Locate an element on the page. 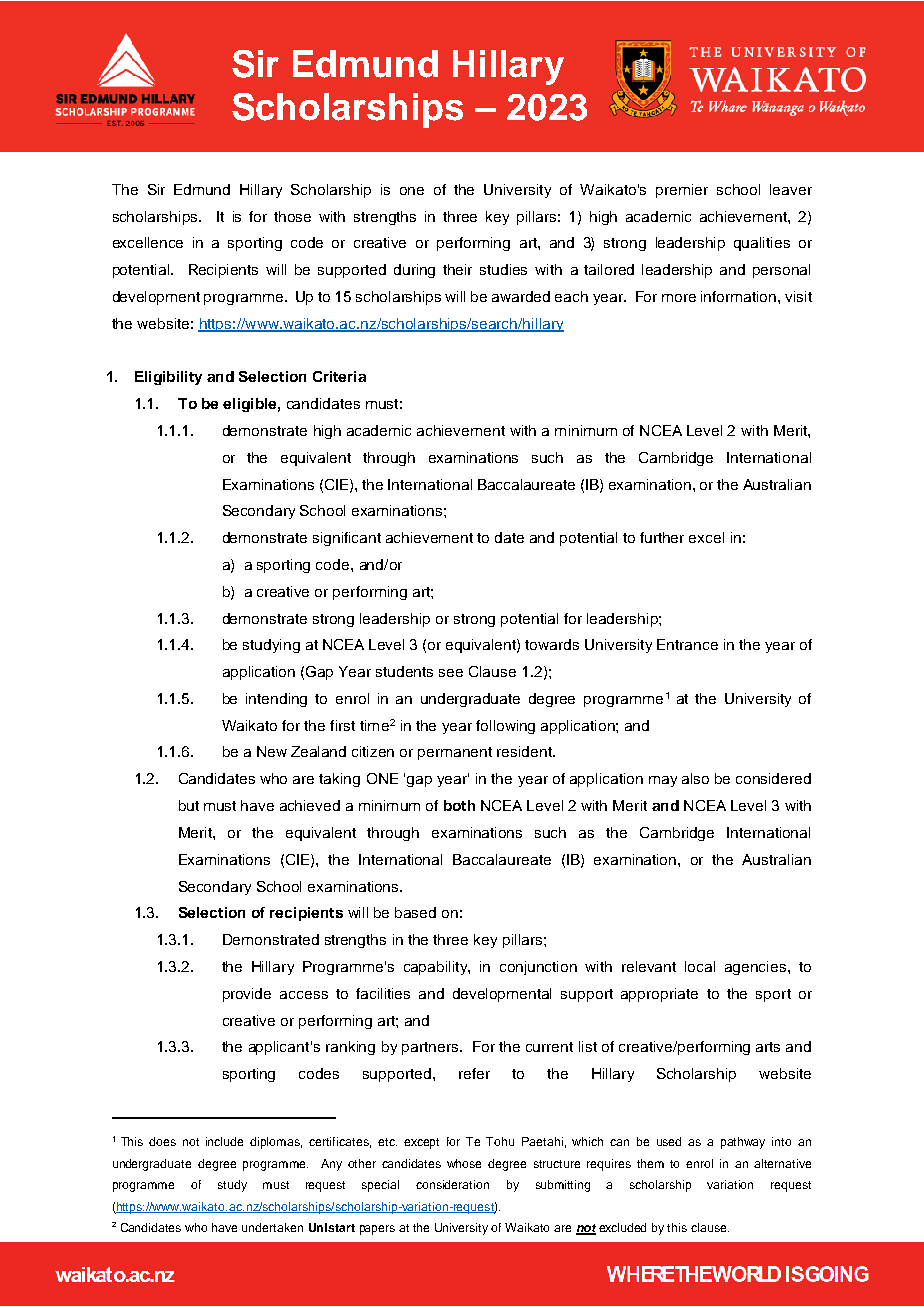  their is located at coordinates (457, 269).
